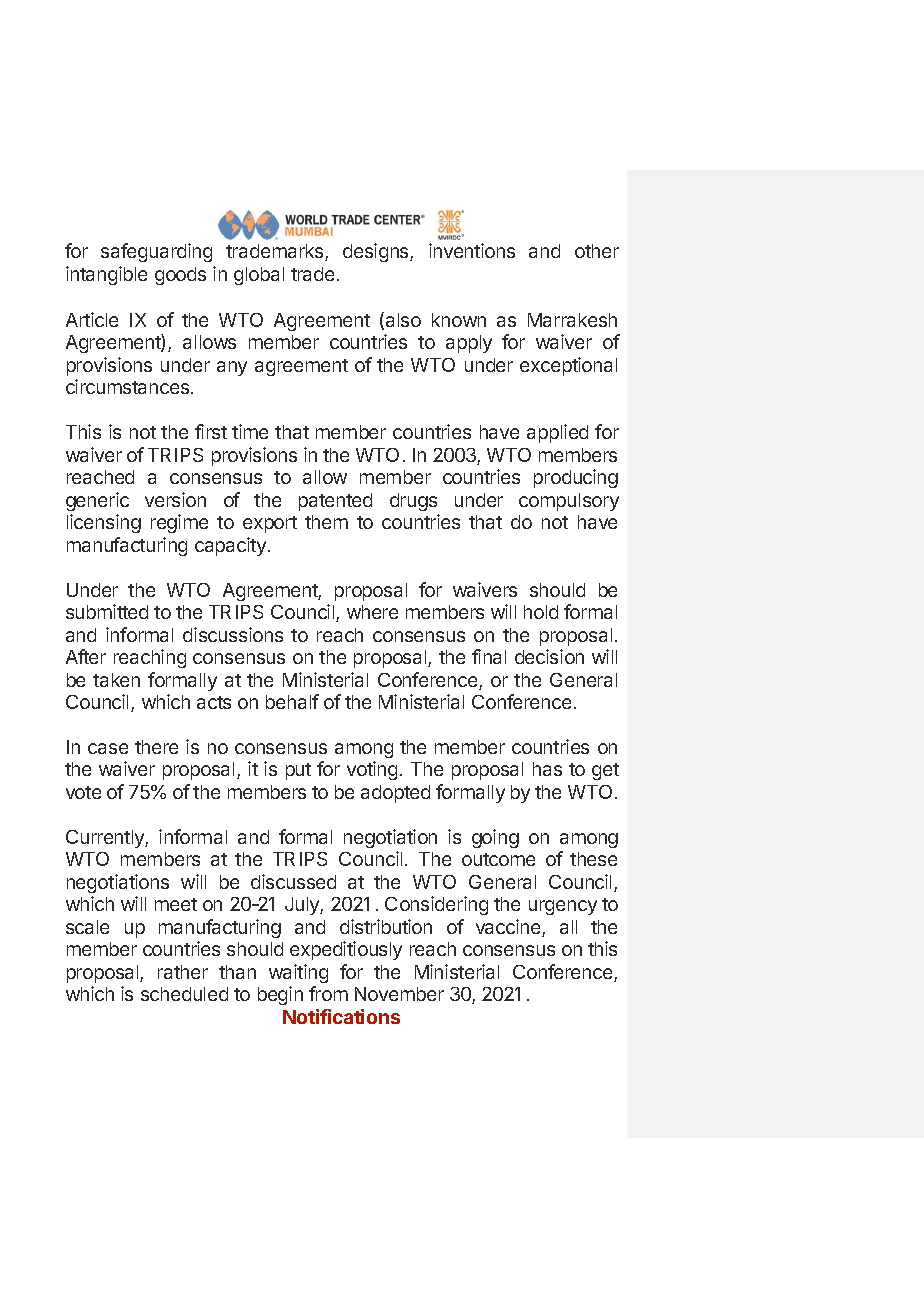 The height and width of the document is (1308, 924). Describe the element at coordinates (541, 612) in the document. I see `hold` at that location.
